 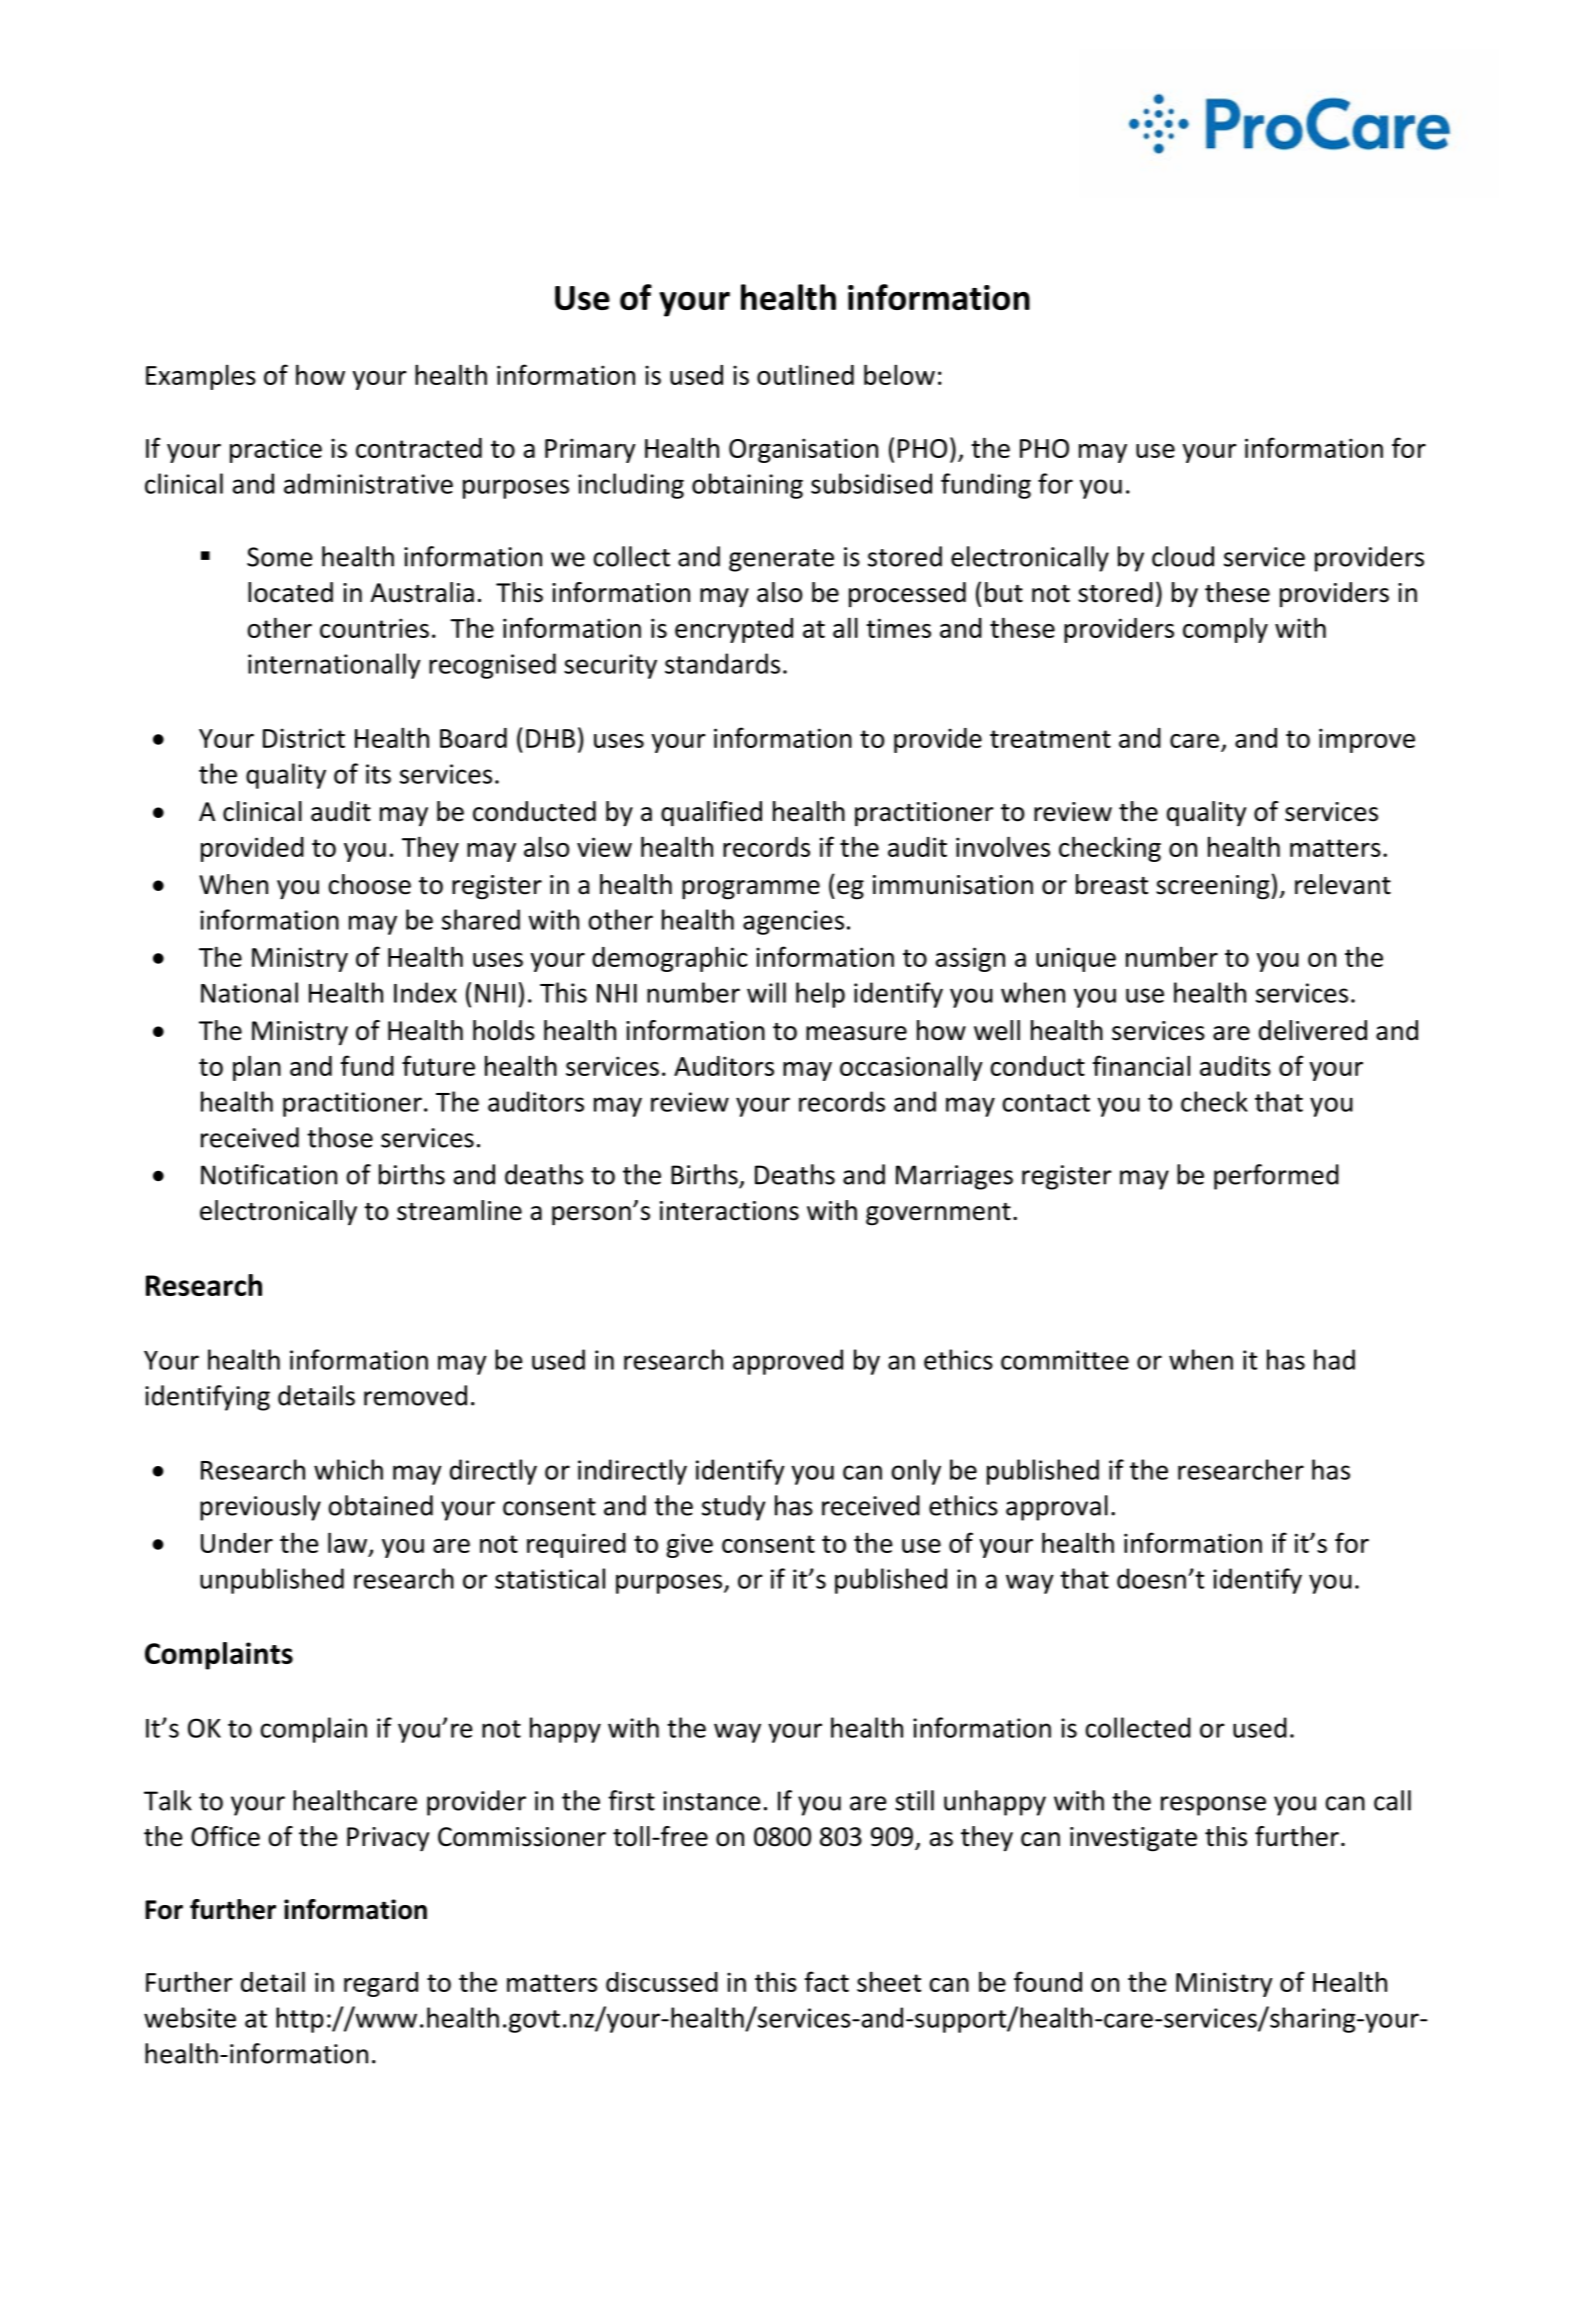 I want to click on agencies, so click(x=793, y=922).
